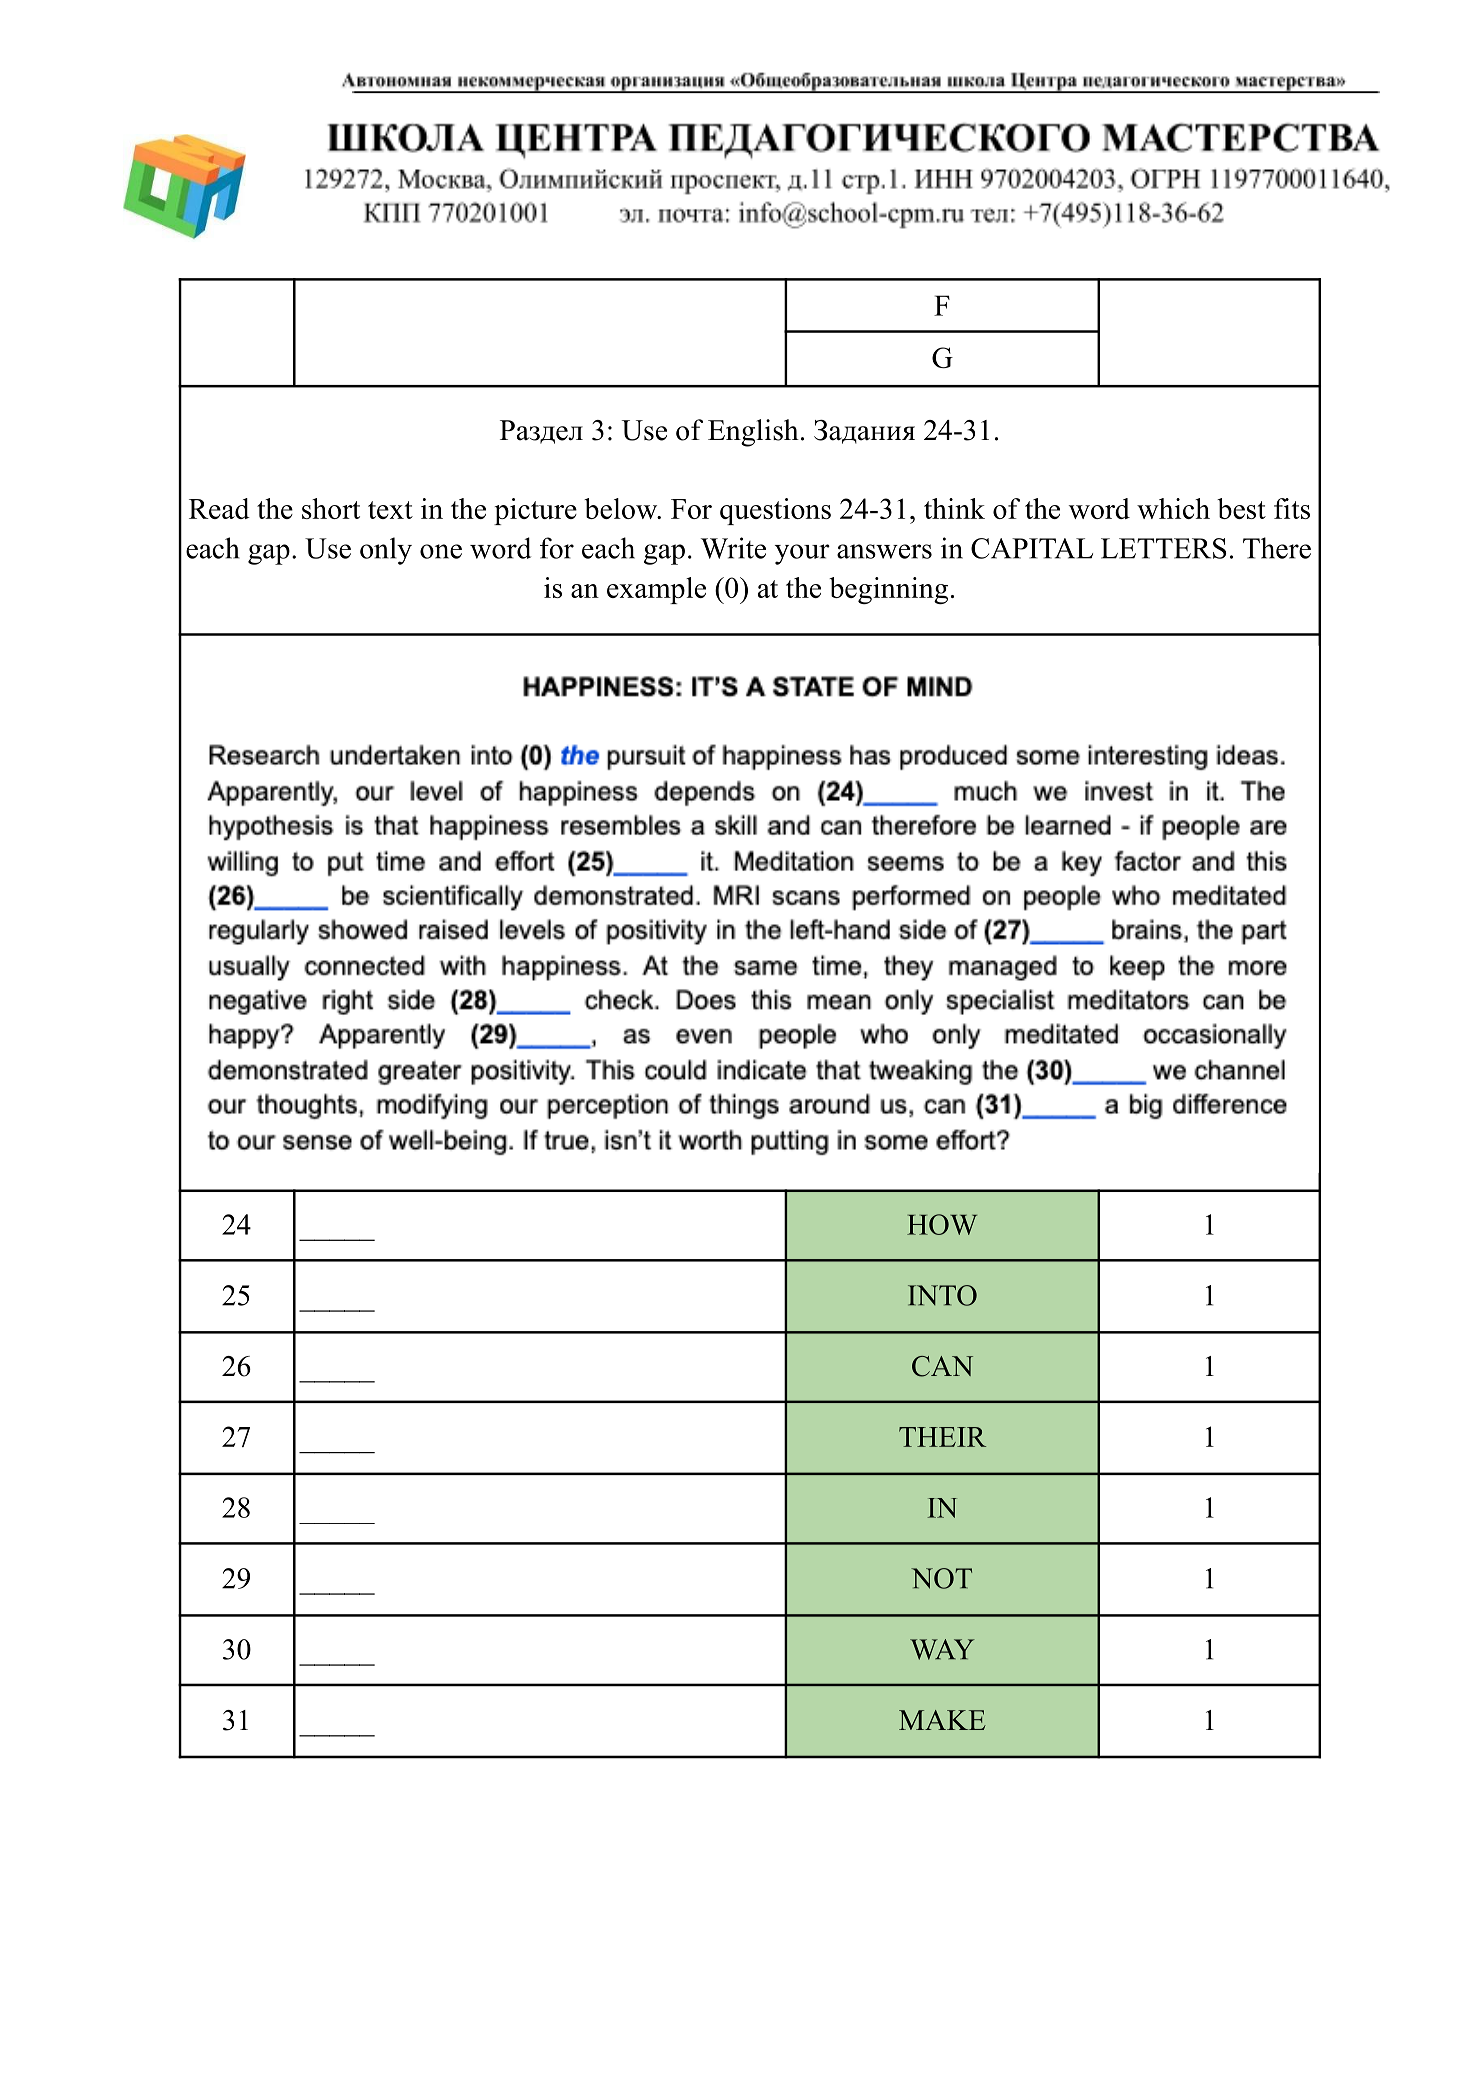 Image resolution: width=1480 pixels, height=2091 pixels. Describe the element at coordinates (942, 1649) in the page. I see `WAY` at that location.
